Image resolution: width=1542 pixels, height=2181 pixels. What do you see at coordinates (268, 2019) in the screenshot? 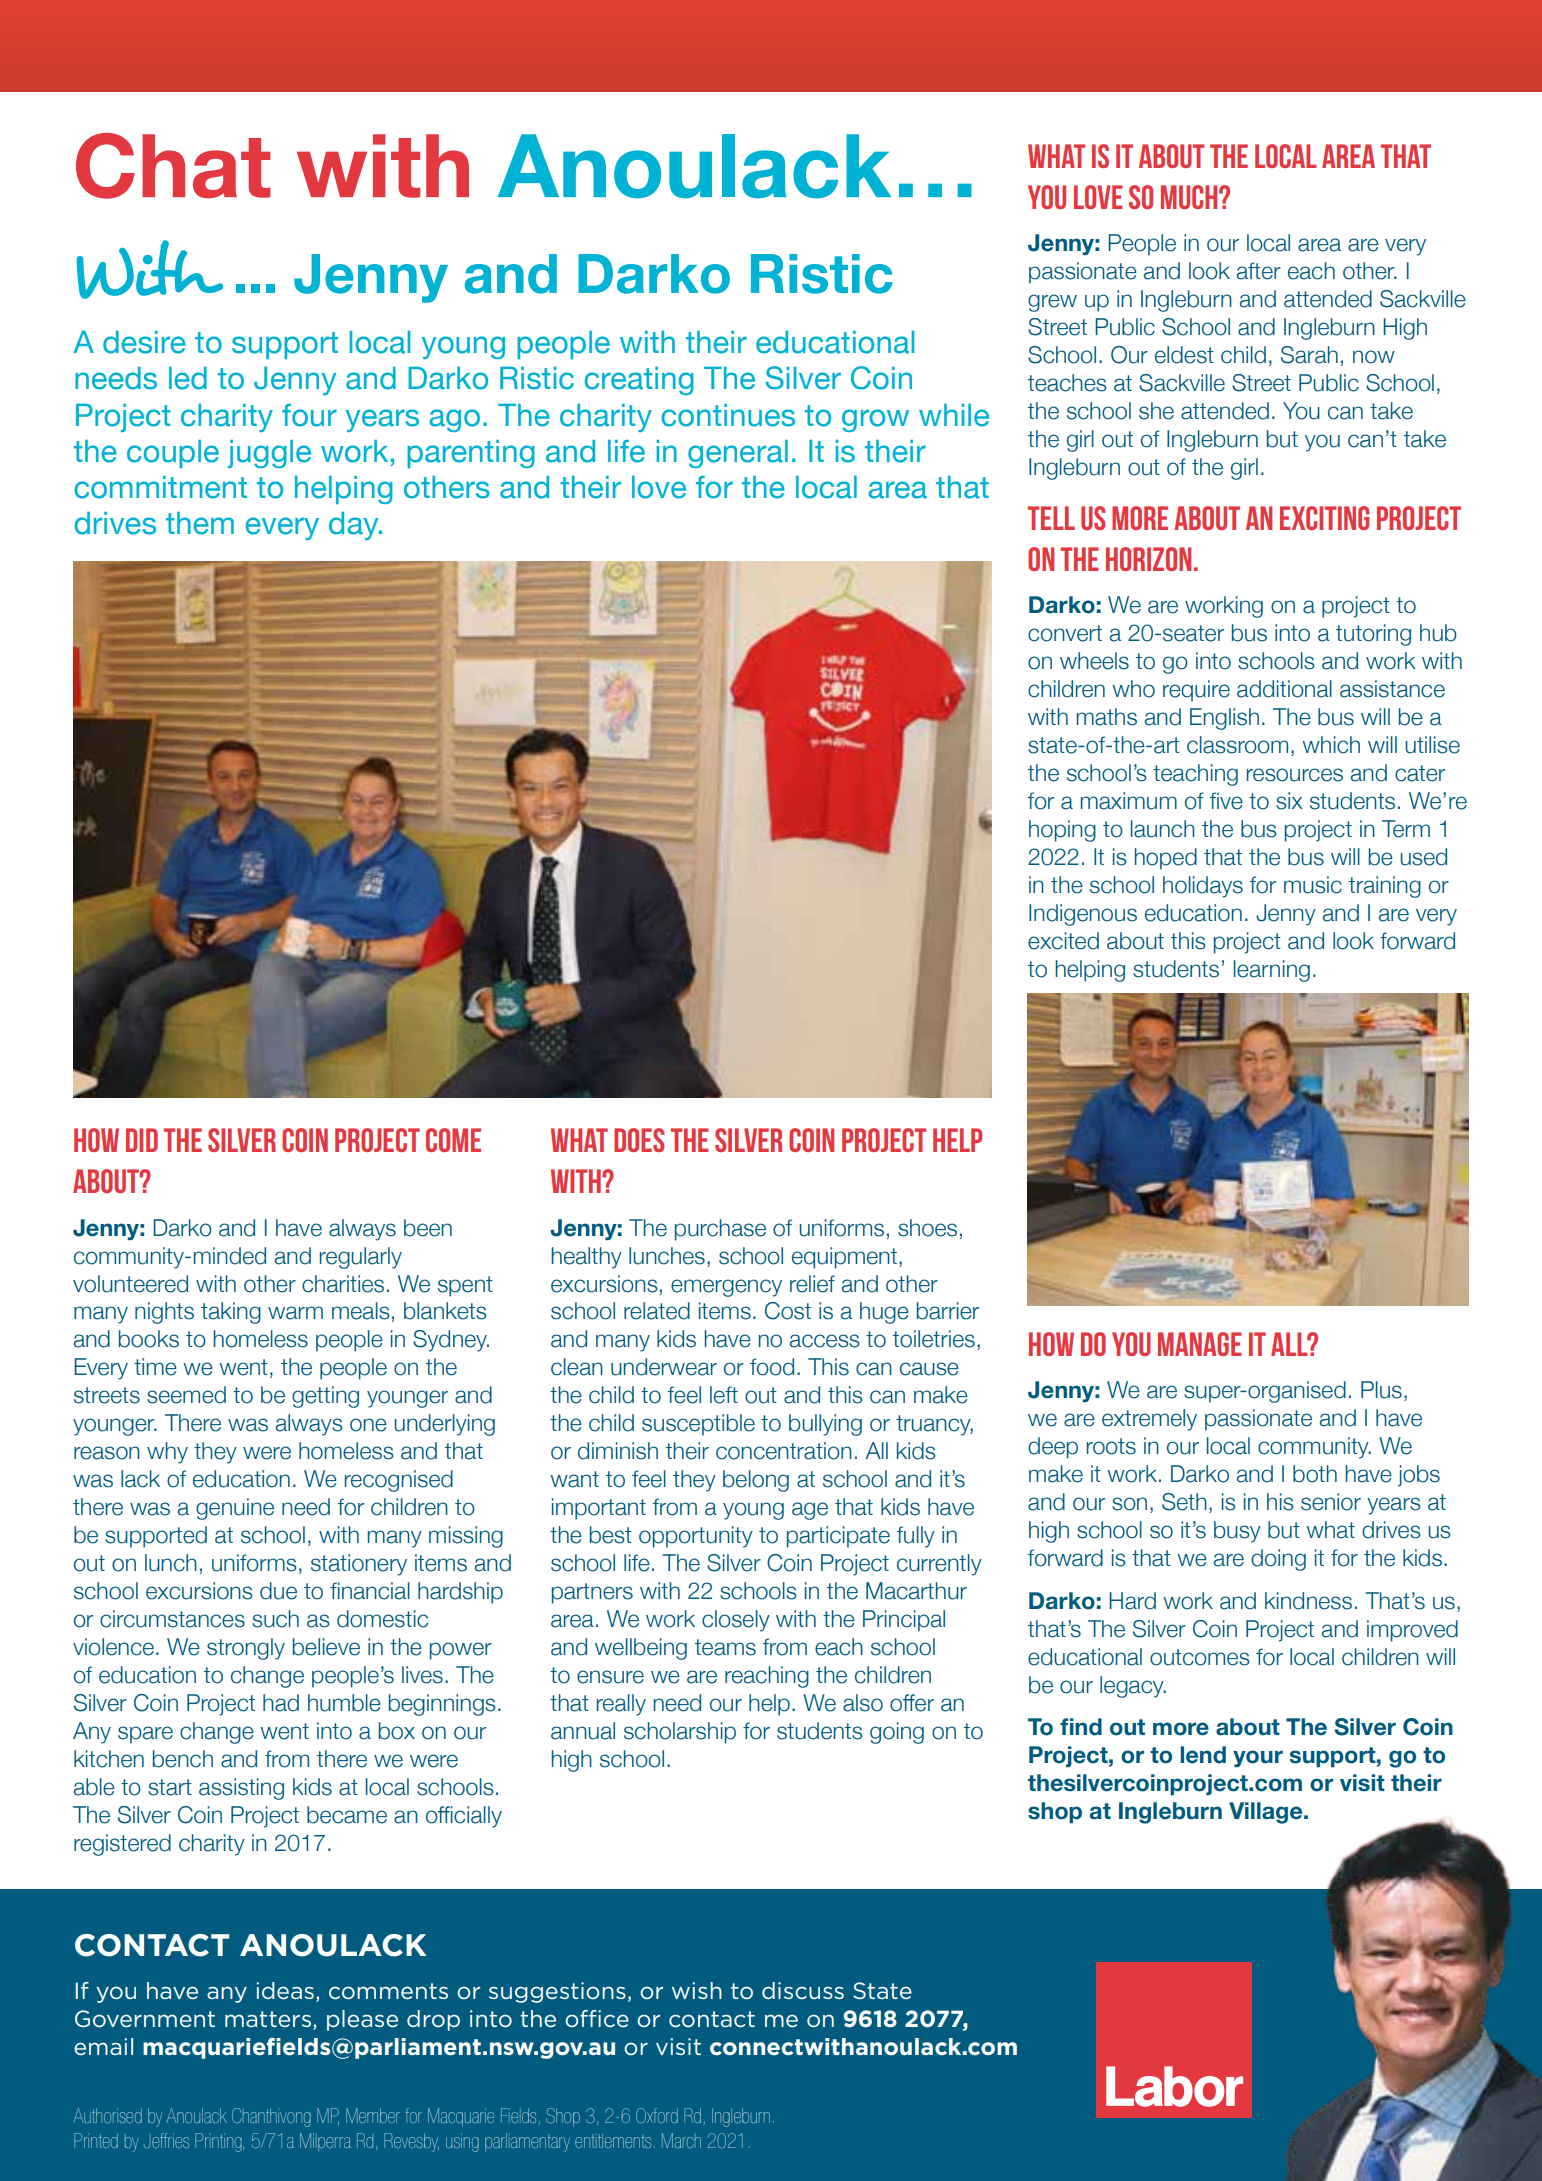
I see `matters` at bounding box center [268, 2019].
